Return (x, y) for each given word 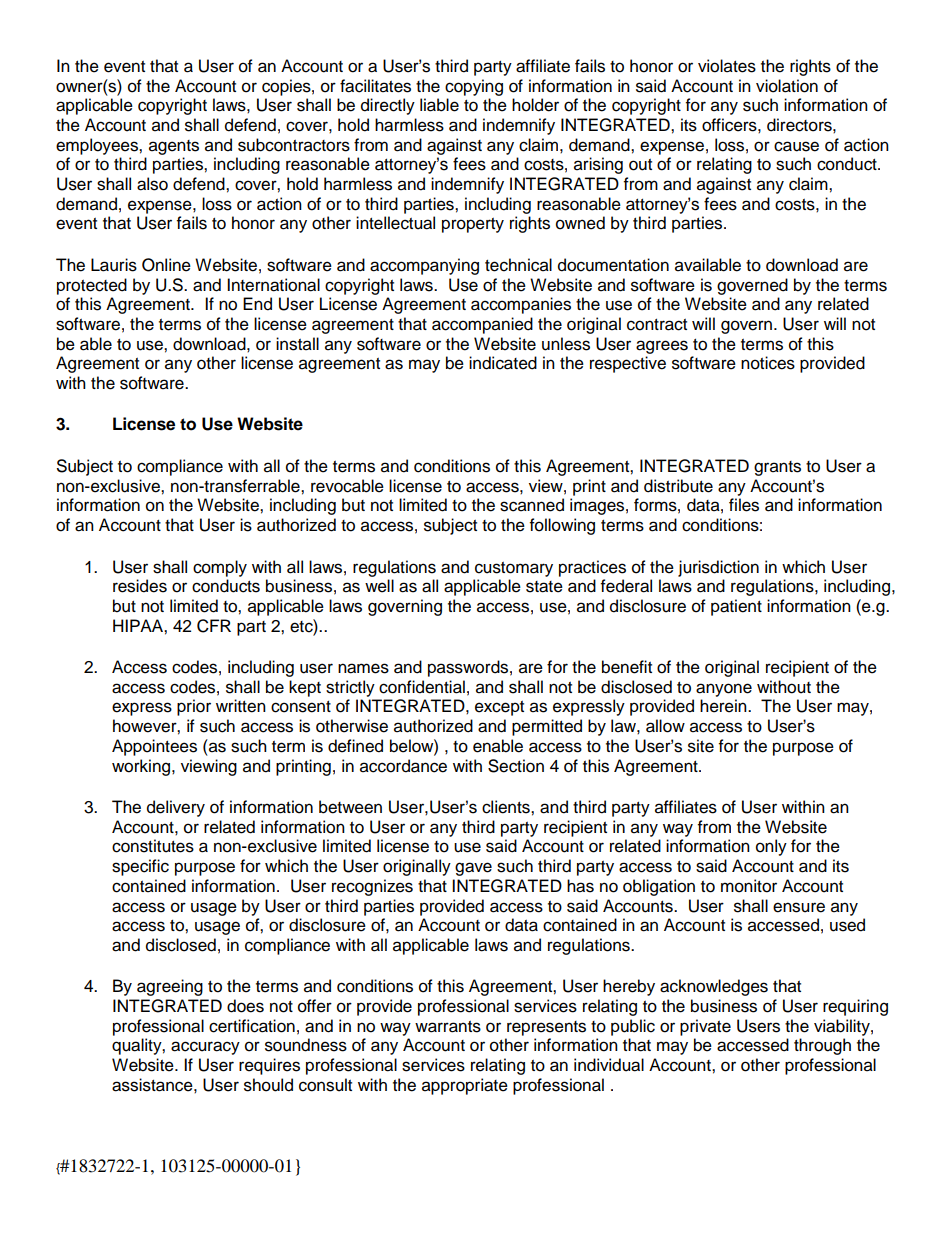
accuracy (205, 1048)
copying (474, 87)
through (822, 1046)
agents (174, 147)
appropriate (465, 1086)
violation (787, 86)
